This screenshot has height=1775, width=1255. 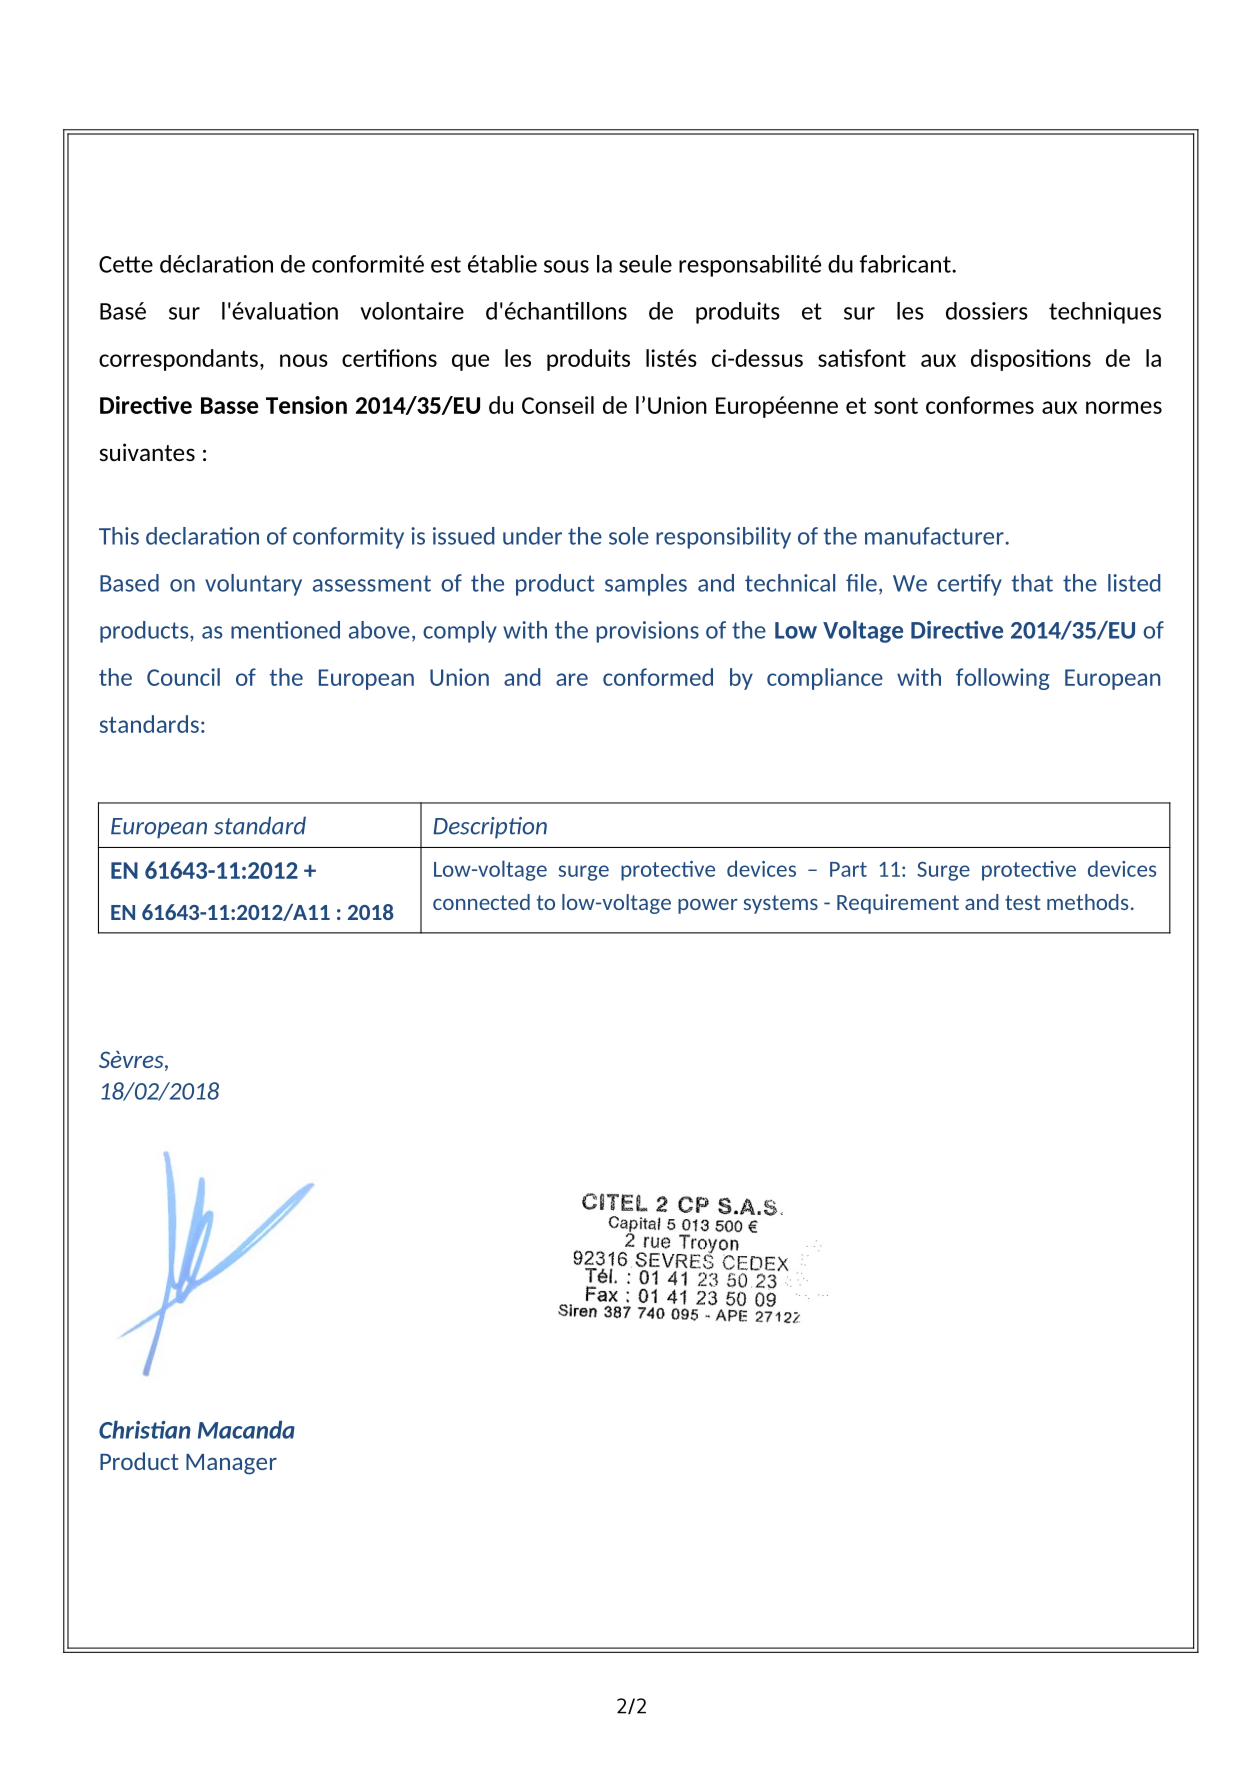 What do you see at coordinates (969, 585) in the screenshot?
I see `certify` at bounding box center [969, 585].
